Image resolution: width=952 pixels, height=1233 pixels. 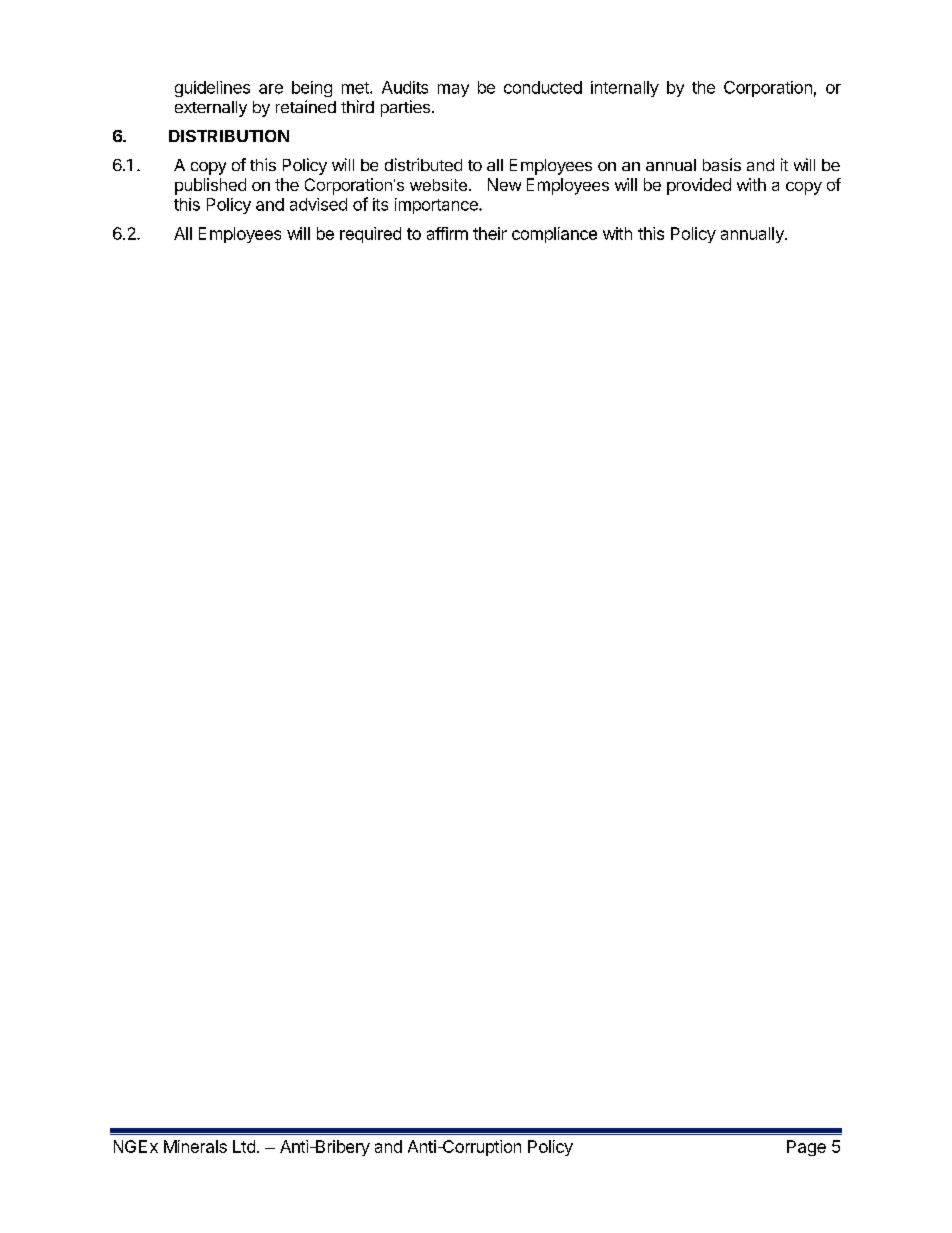 I want to click on advised, so click(x=318, y=204).
